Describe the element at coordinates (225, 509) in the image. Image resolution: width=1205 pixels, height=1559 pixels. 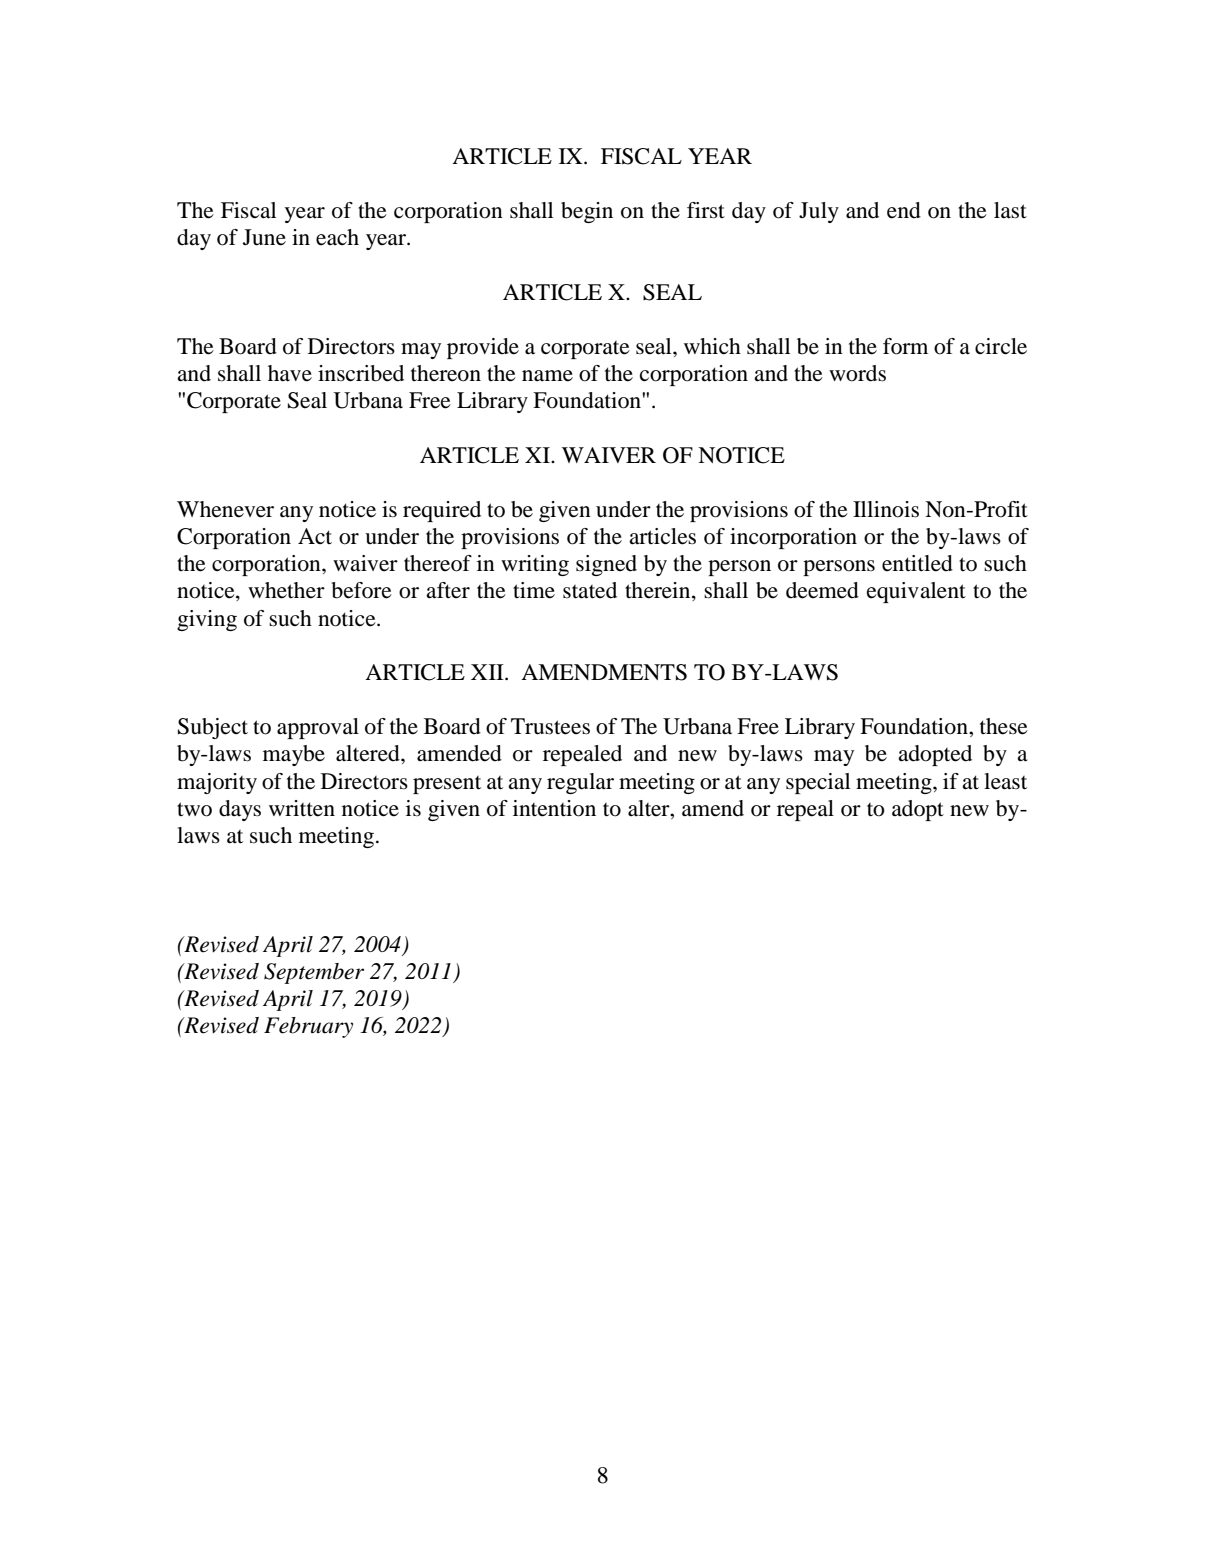
I see `Whenever` at that location.
